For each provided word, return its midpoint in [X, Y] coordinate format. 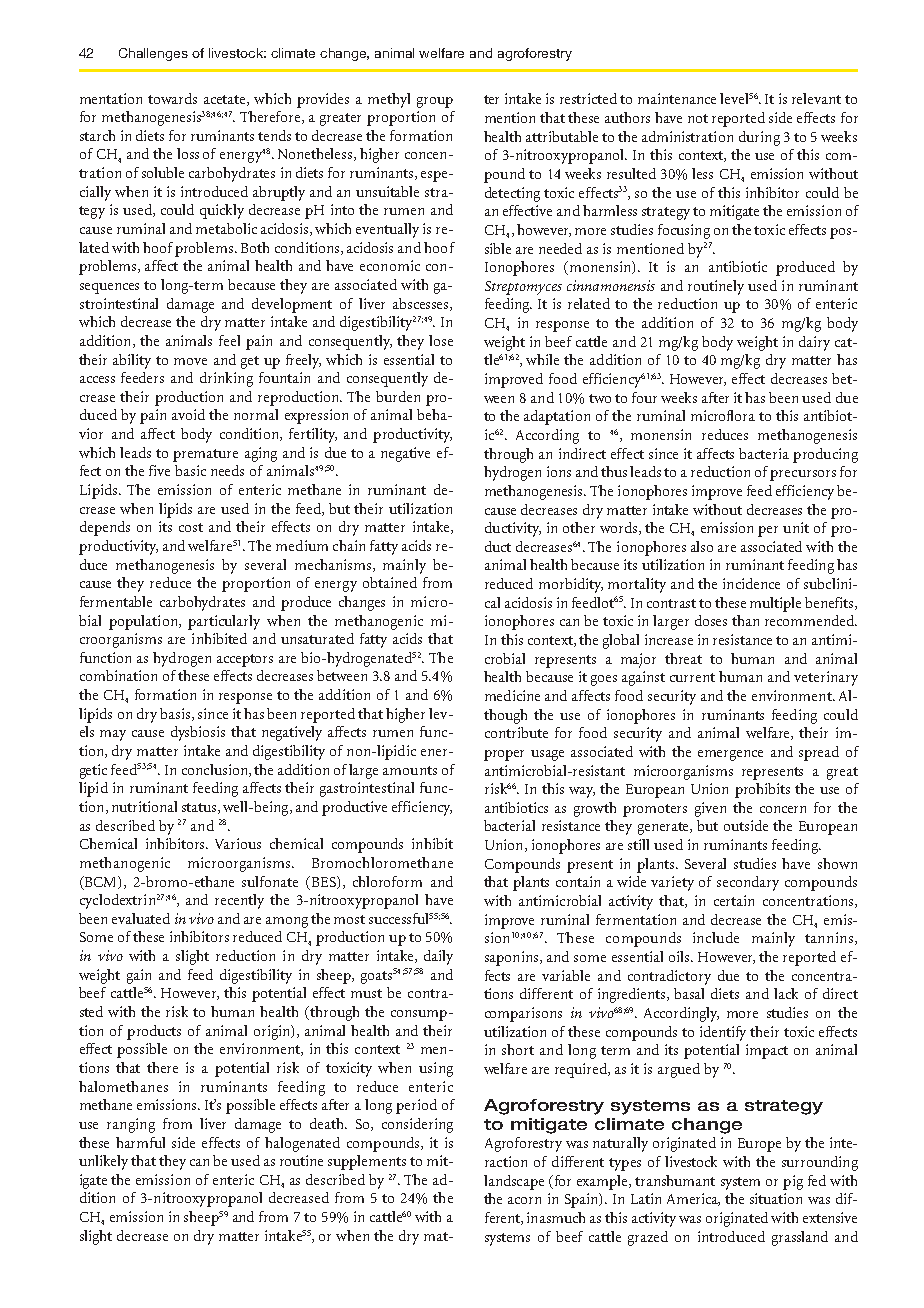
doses [711, 620]
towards [172, 98]
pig [793, 1182]
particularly [224, 622]
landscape [514, 1182]
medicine [512, 695]
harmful [140, 1142]
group [435, 102]
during [759, 138]
